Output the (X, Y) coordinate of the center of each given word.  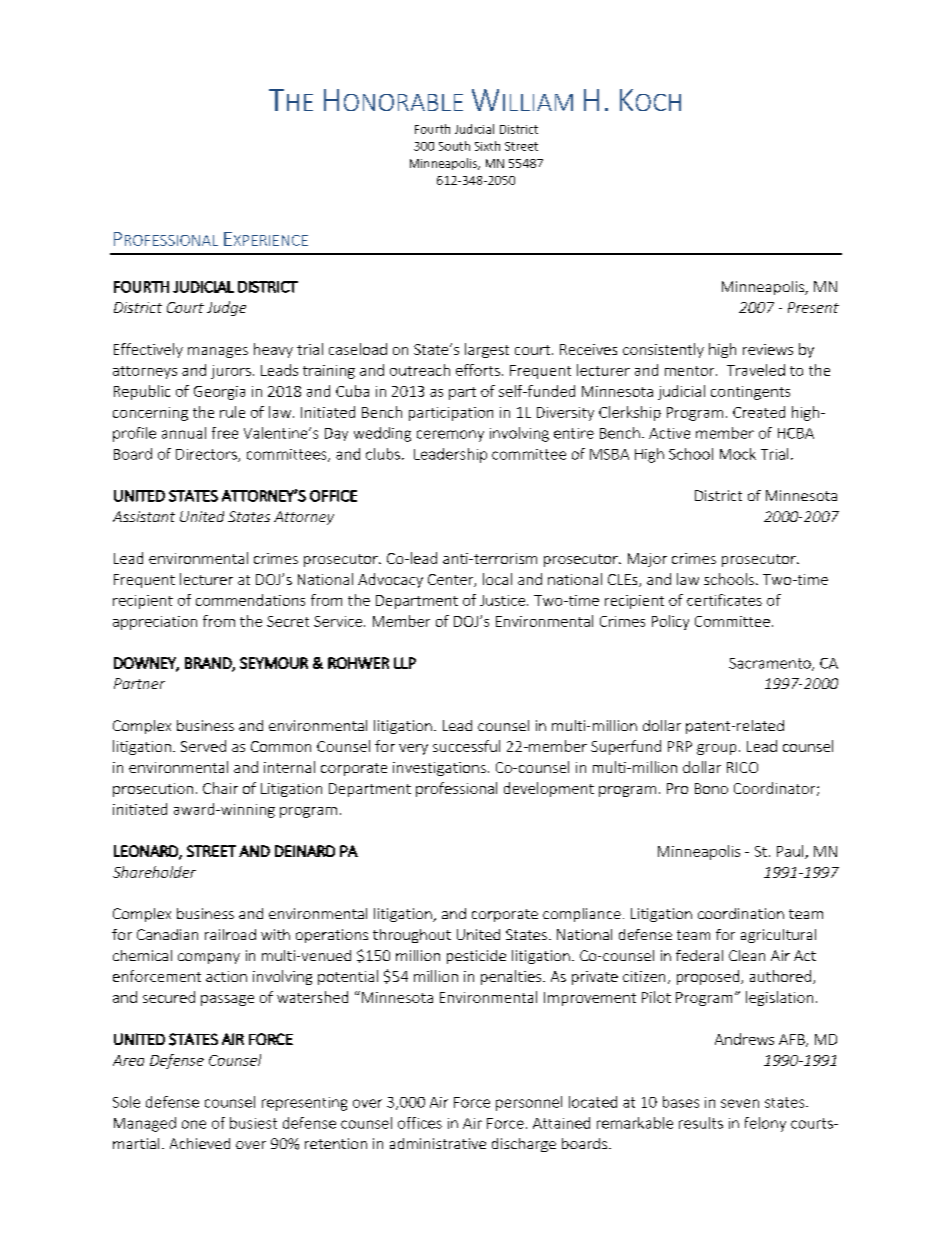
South (454, 146)
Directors (207, 455)
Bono (711, 788)
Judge (226, 308)
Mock (738, 454)
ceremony (450, 436)
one (194, 1124)
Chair (220, 788)
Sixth (487, 146)
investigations (439, 769)
